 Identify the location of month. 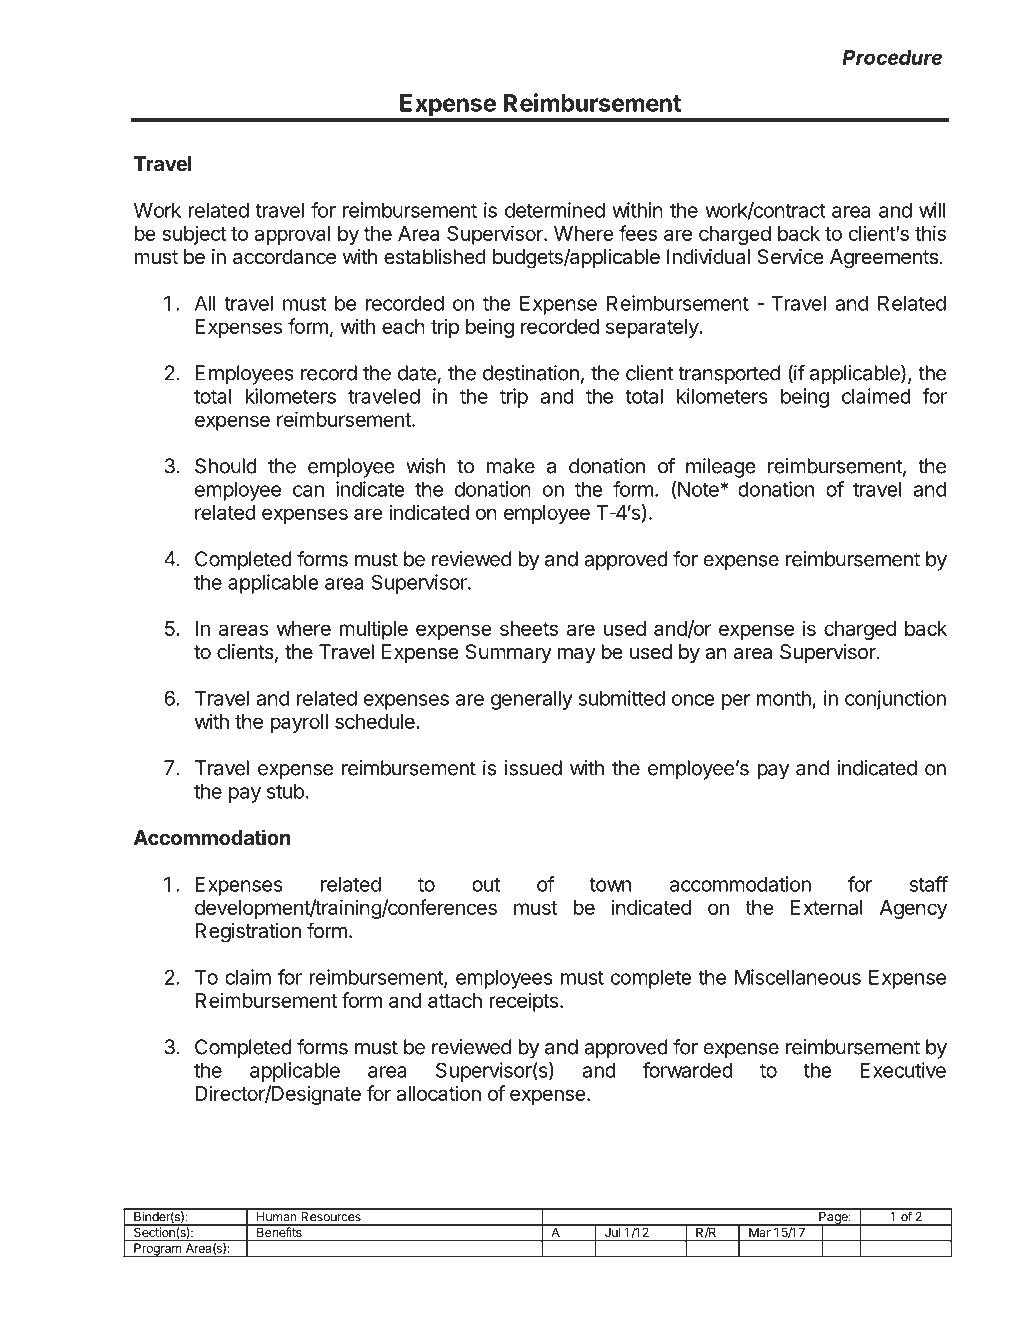
(784, 698).
